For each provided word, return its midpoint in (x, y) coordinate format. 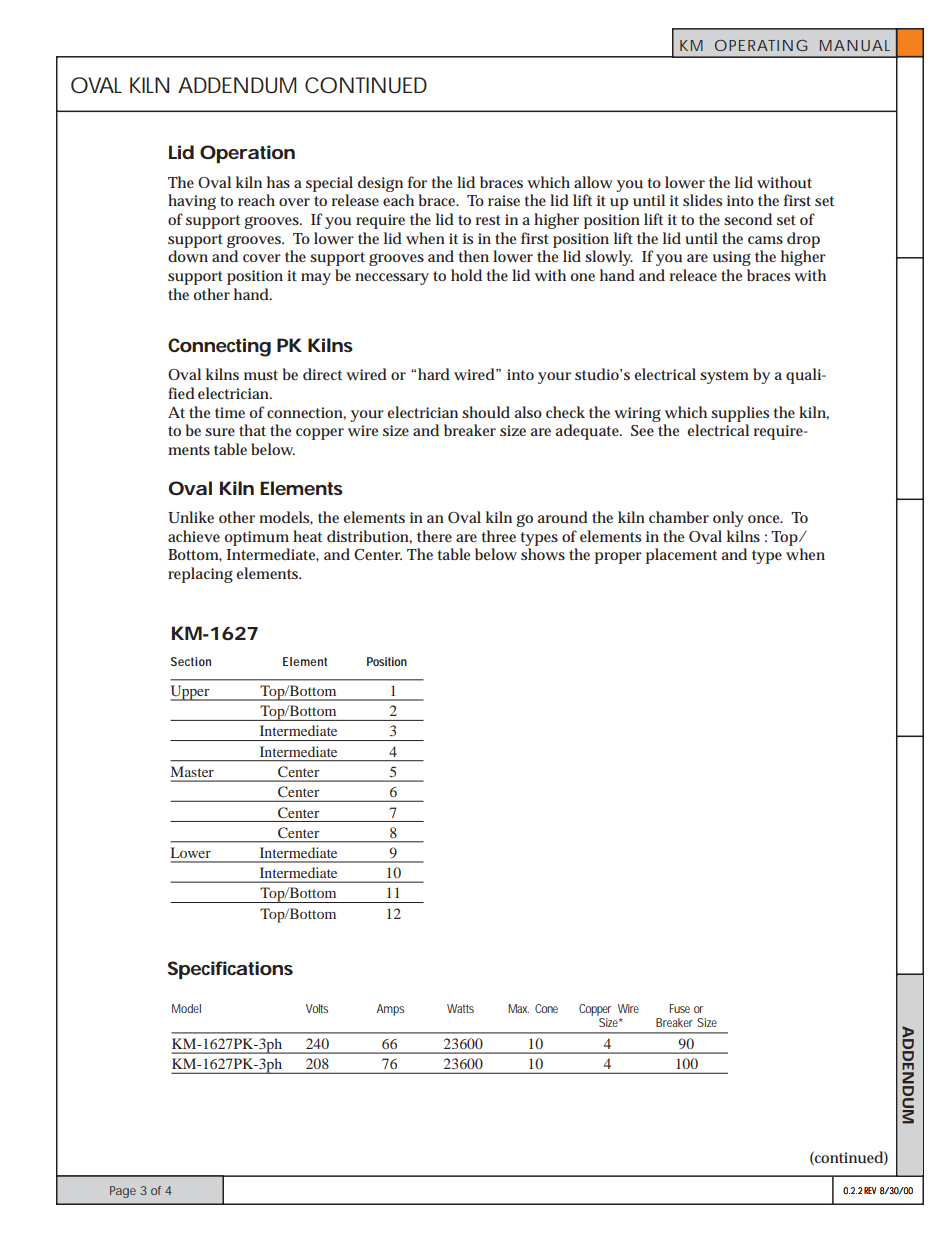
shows (543, 554)
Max (518, 1008)
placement (681, 556)
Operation (247, 154)
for (417, 182)
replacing (200, 575)
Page (123, 1192)
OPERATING (761, 45)
